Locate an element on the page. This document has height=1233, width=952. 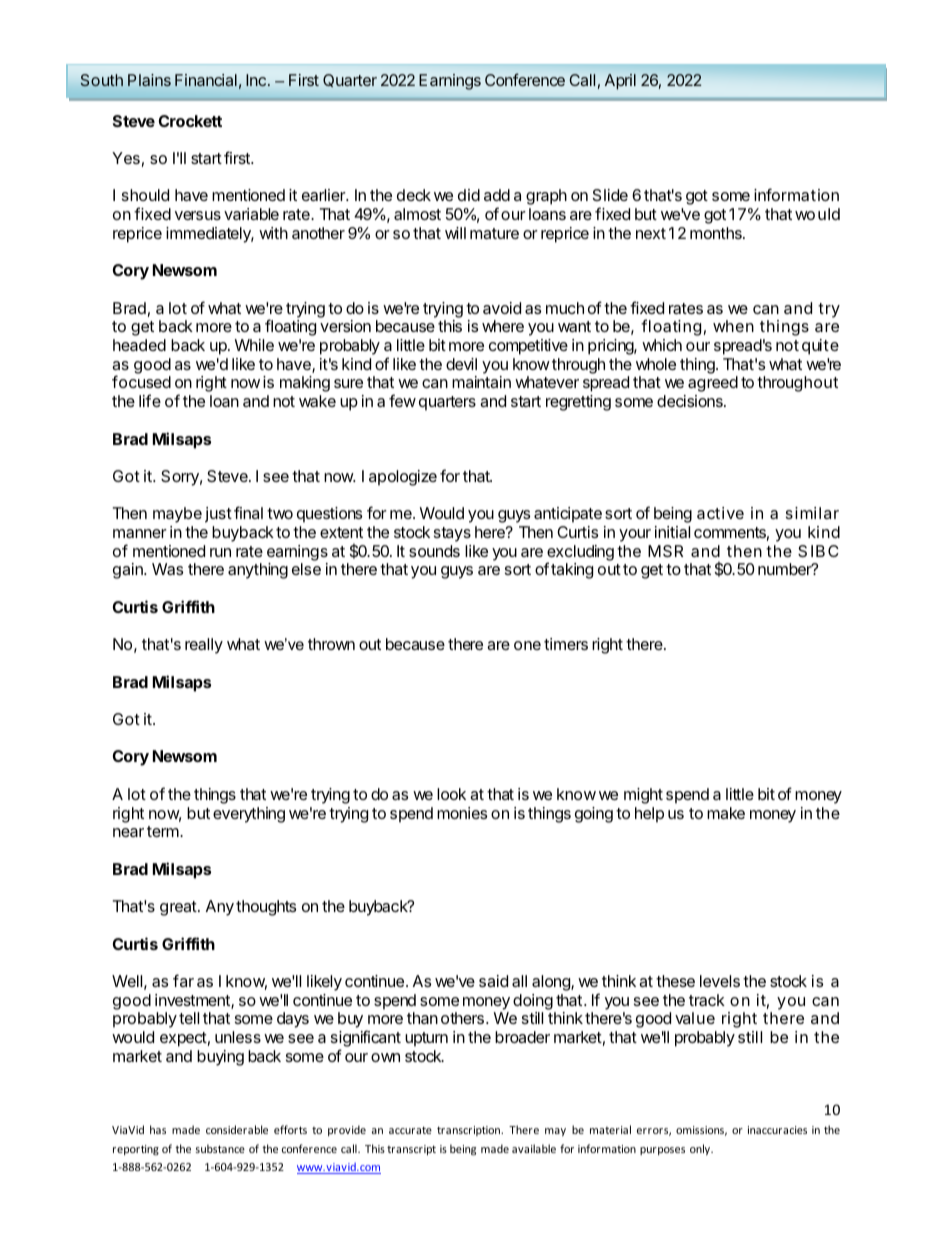
April is located at coordinates (620, 82).
